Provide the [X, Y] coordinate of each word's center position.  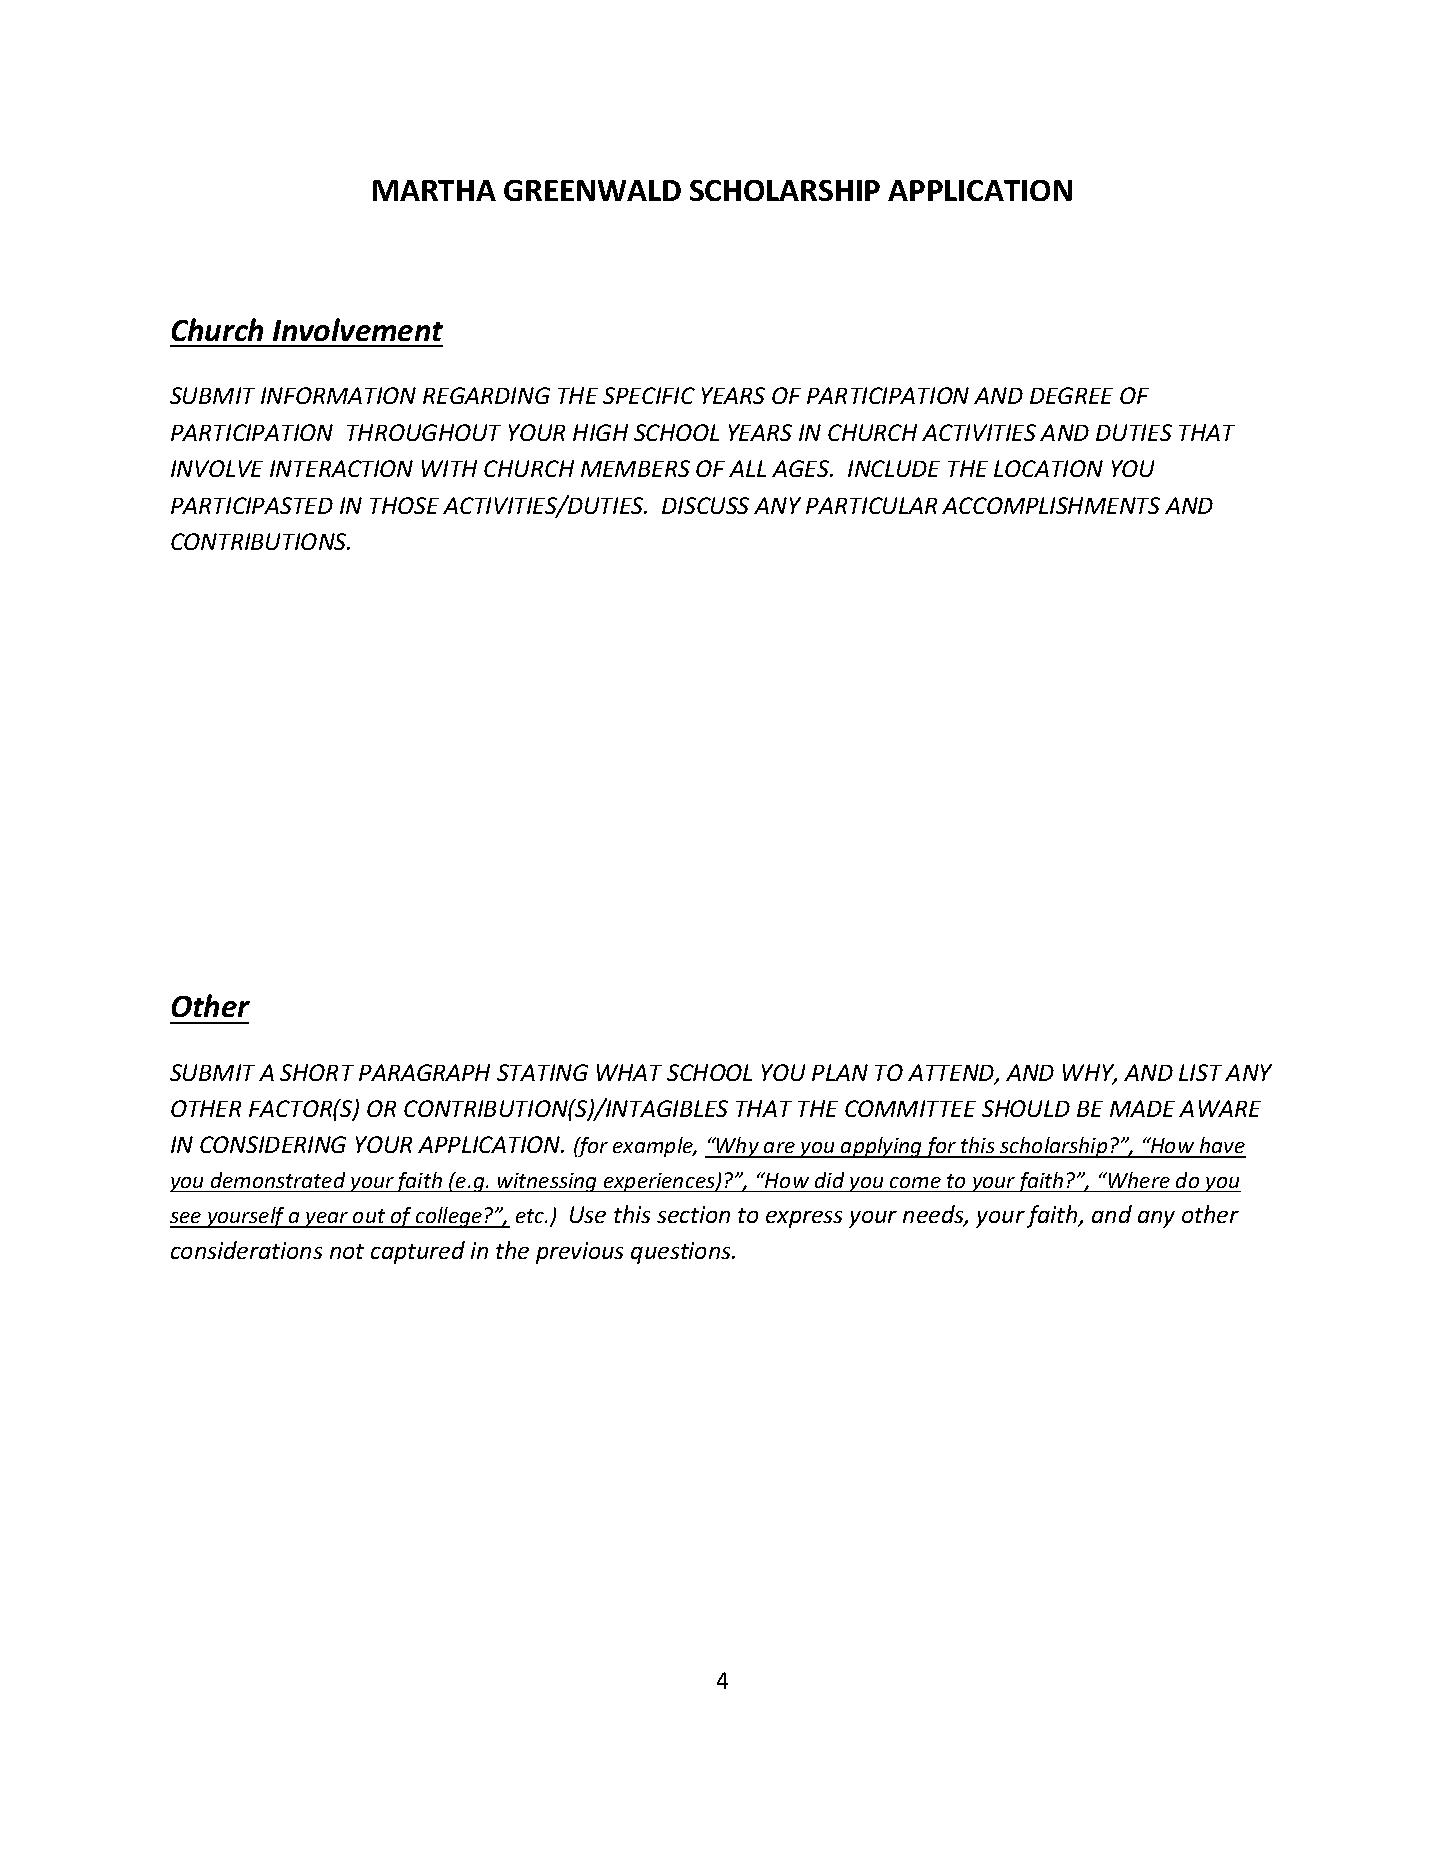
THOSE [404, 505]
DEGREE [1071, 395]
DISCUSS [705, 505]
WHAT [629, 1072]
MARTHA [434, 190]
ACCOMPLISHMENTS [1051, 505]
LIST [1200, 1072]
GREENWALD [592, 190]
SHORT [317, 1072]
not [347, 1251]
